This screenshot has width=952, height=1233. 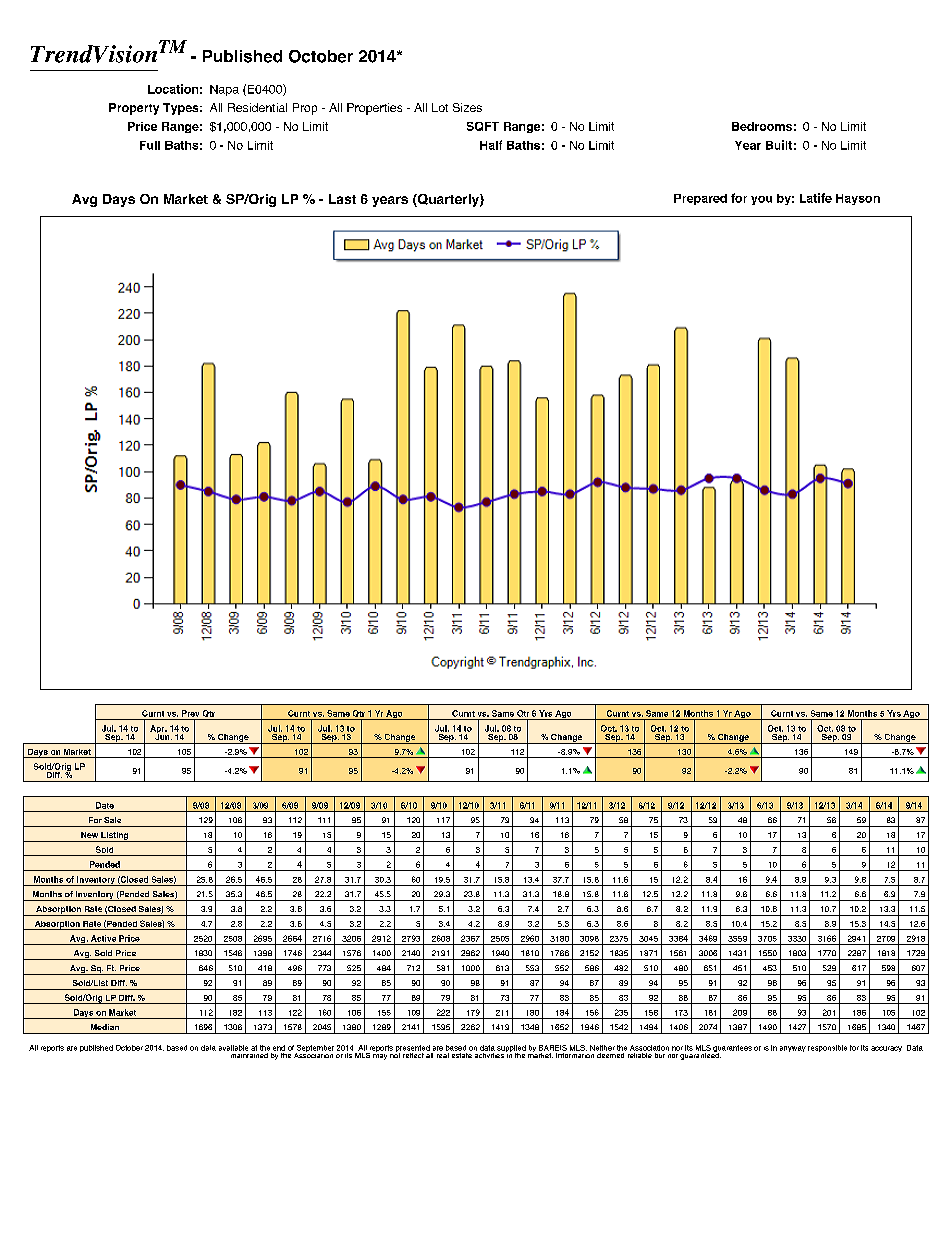 What do you see at coordinates (700, 199) in the screenshot?
I see `Prepared` at bounding box center [700, 199].
